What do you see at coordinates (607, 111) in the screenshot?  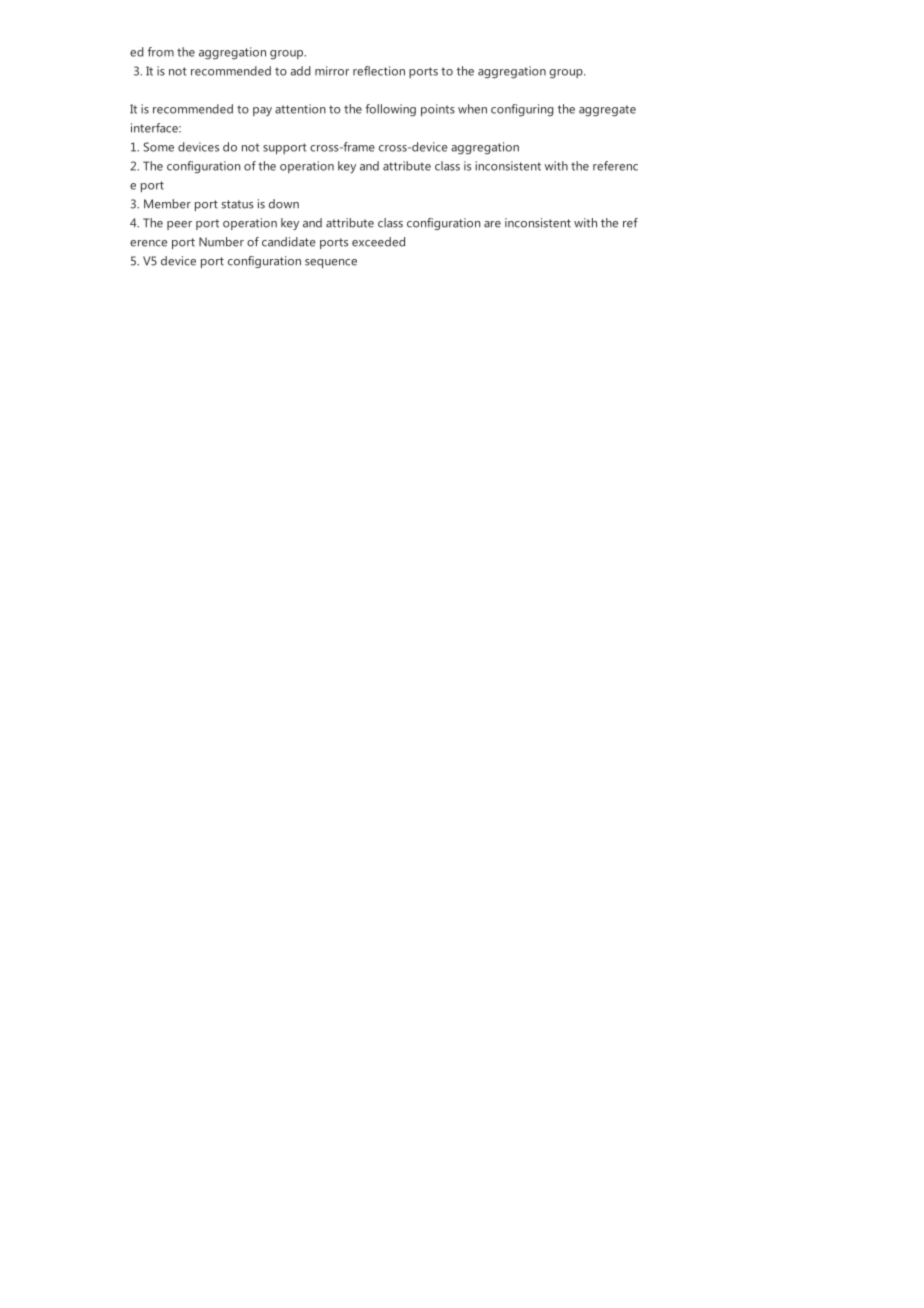 I see `aggregate` at bounding box center [607, 111].
